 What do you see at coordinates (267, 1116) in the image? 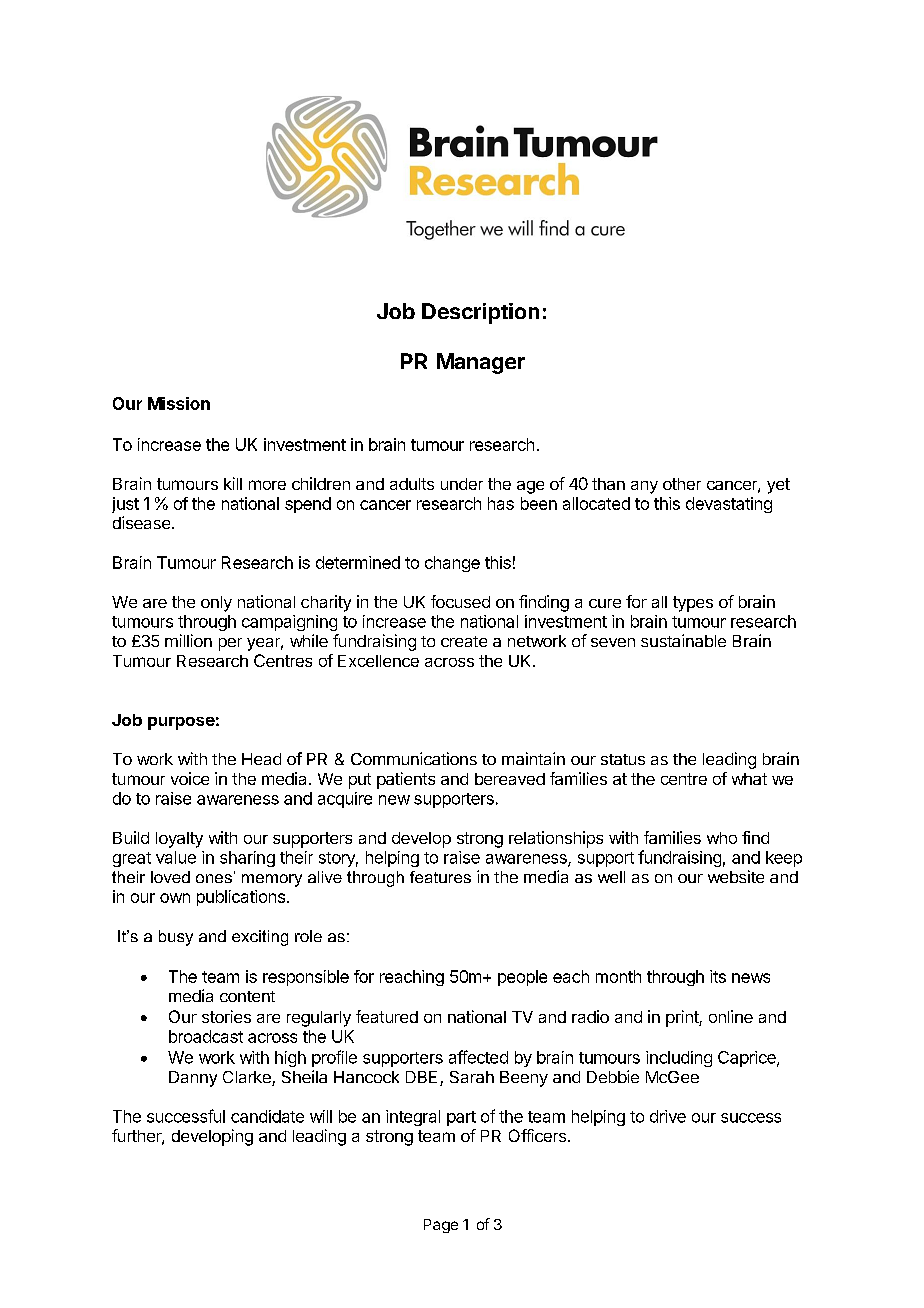
I see `candidate` at bounding box center [267, 1116].
